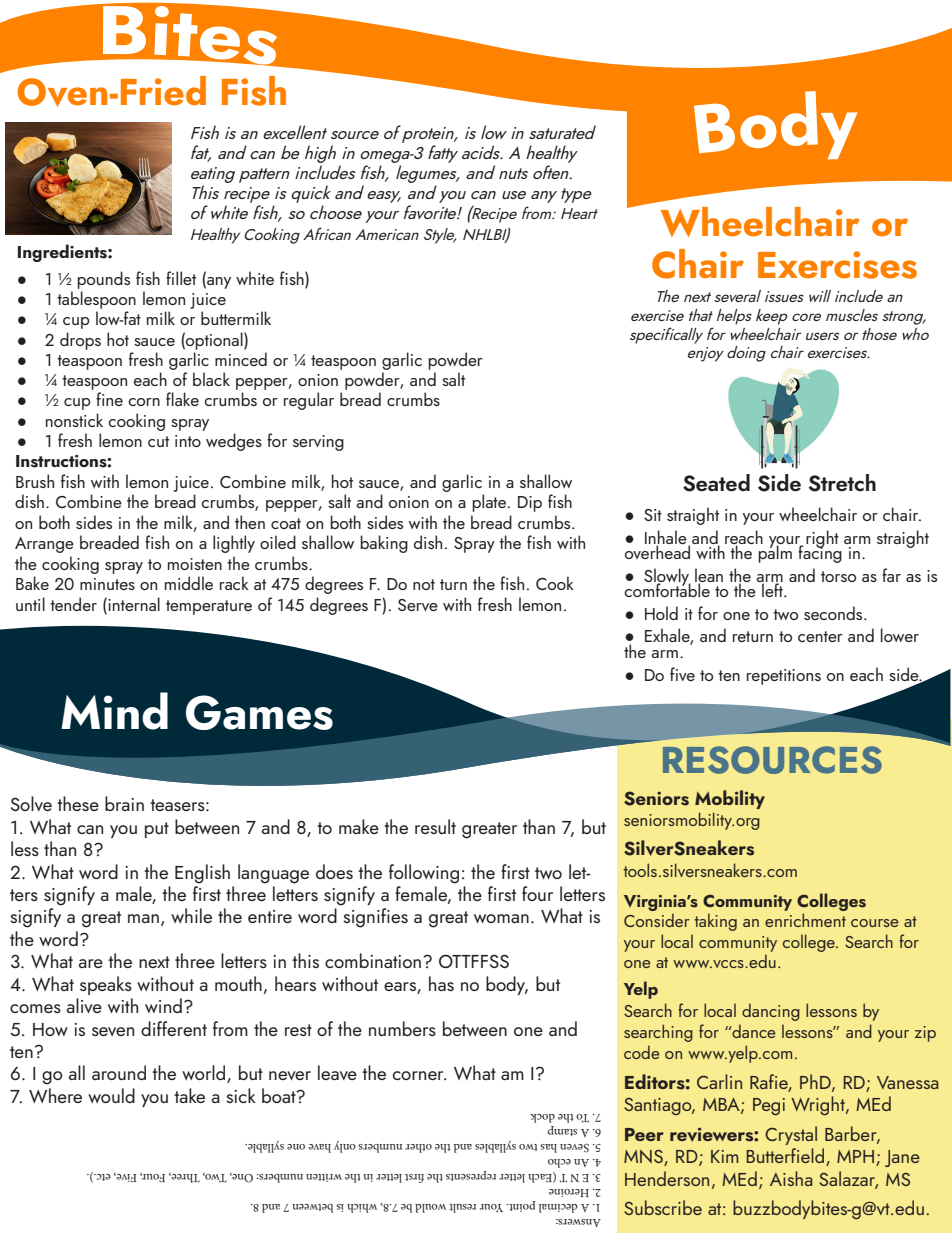  Describe the element at coordinates (309, 401) in the page. I see `regular` at that location.
